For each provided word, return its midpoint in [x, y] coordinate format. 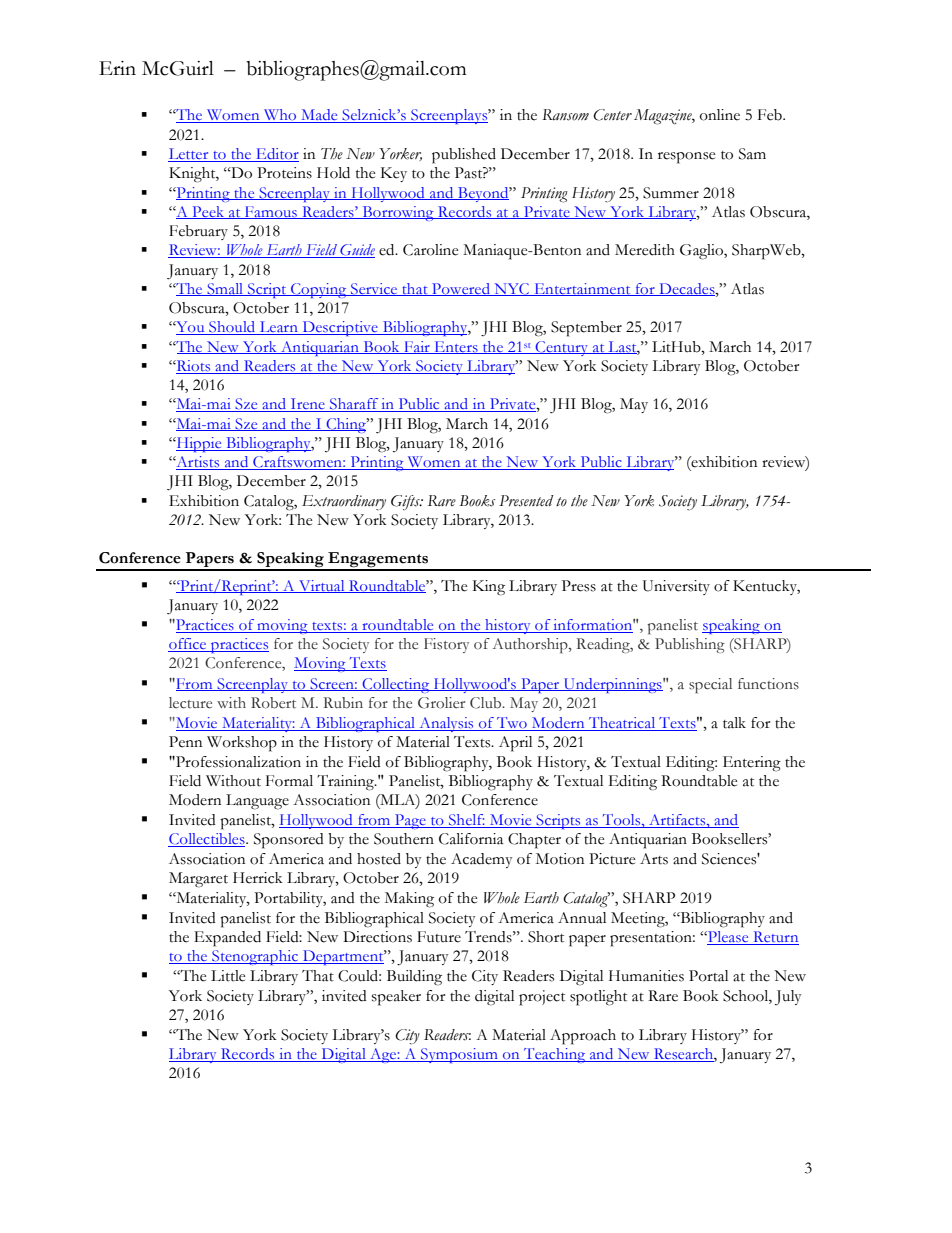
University [676, 587]
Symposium [459, 1055]
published [464, 156]
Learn [278, 328]
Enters [456, 347]
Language [257, 802]
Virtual [322, 586]
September [586, 329]
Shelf [466, 821]
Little [228, 976]
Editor [276, 155]
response [686, 158]
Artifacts [677, 821]
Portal [708, 976]
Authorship [531, 646]
